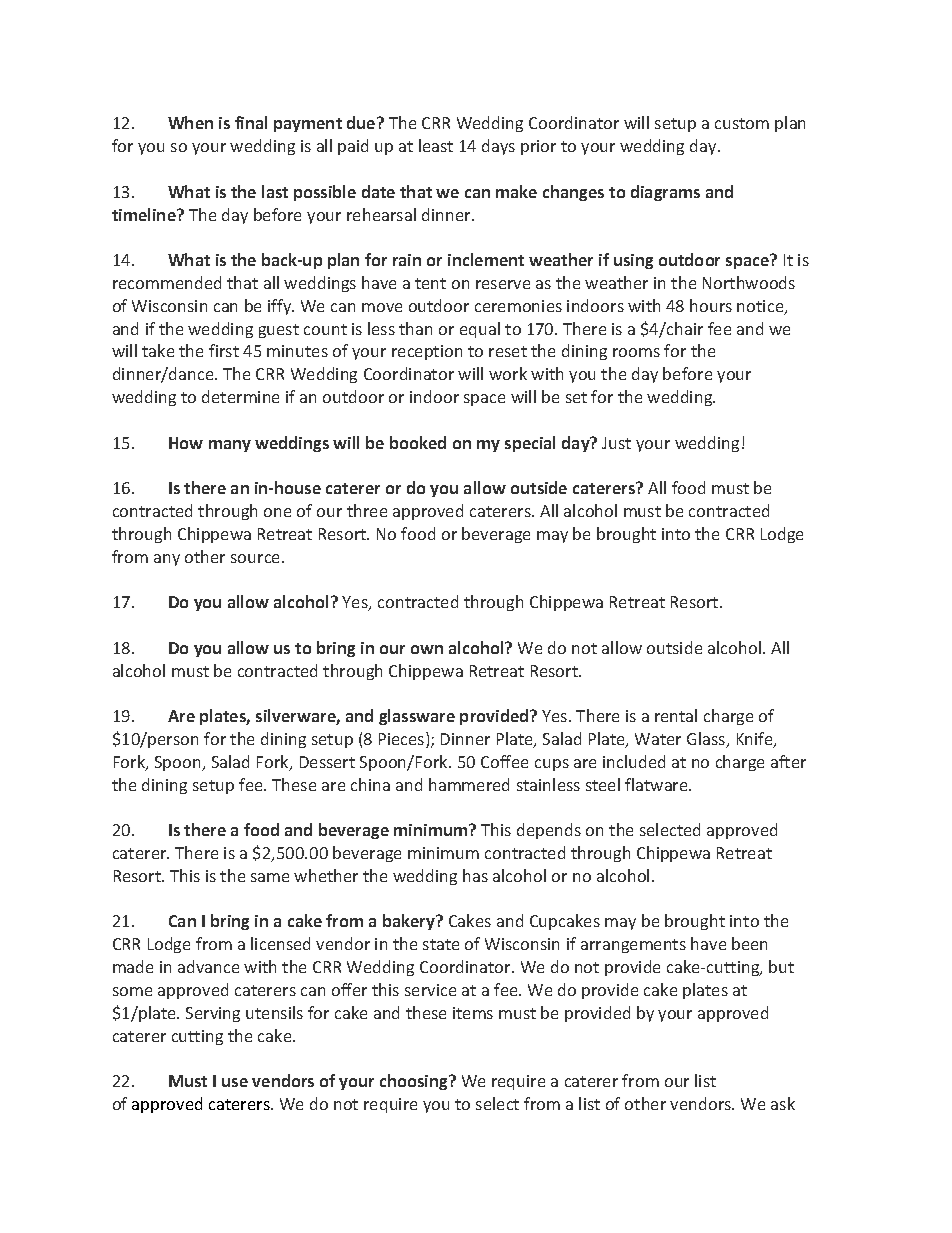 The width and height of the page is (952, 1233). I want to click on source, so click(257, 558).
